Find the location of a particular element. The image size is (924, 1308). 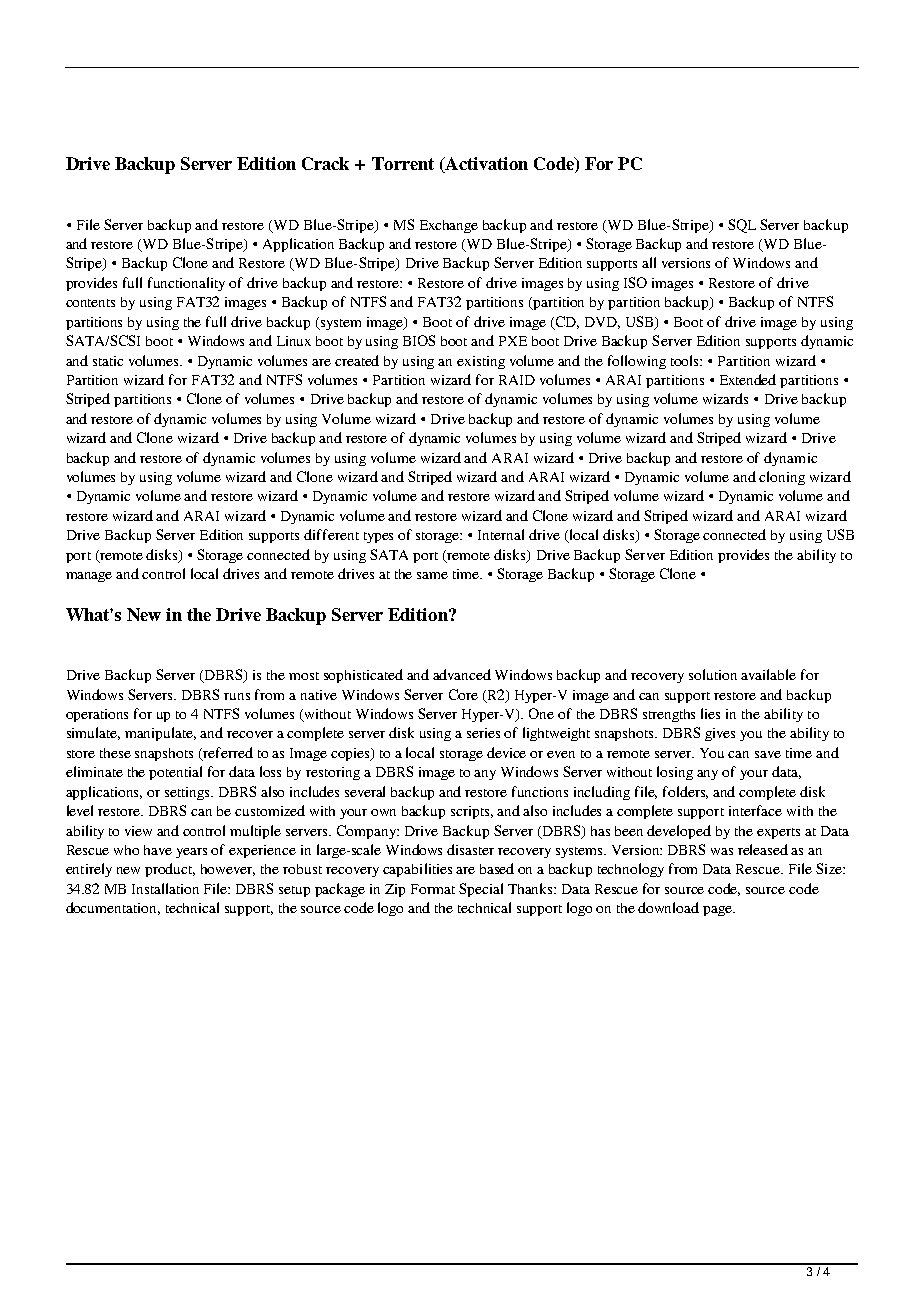

Activation is located at coordinates (485, 165).
